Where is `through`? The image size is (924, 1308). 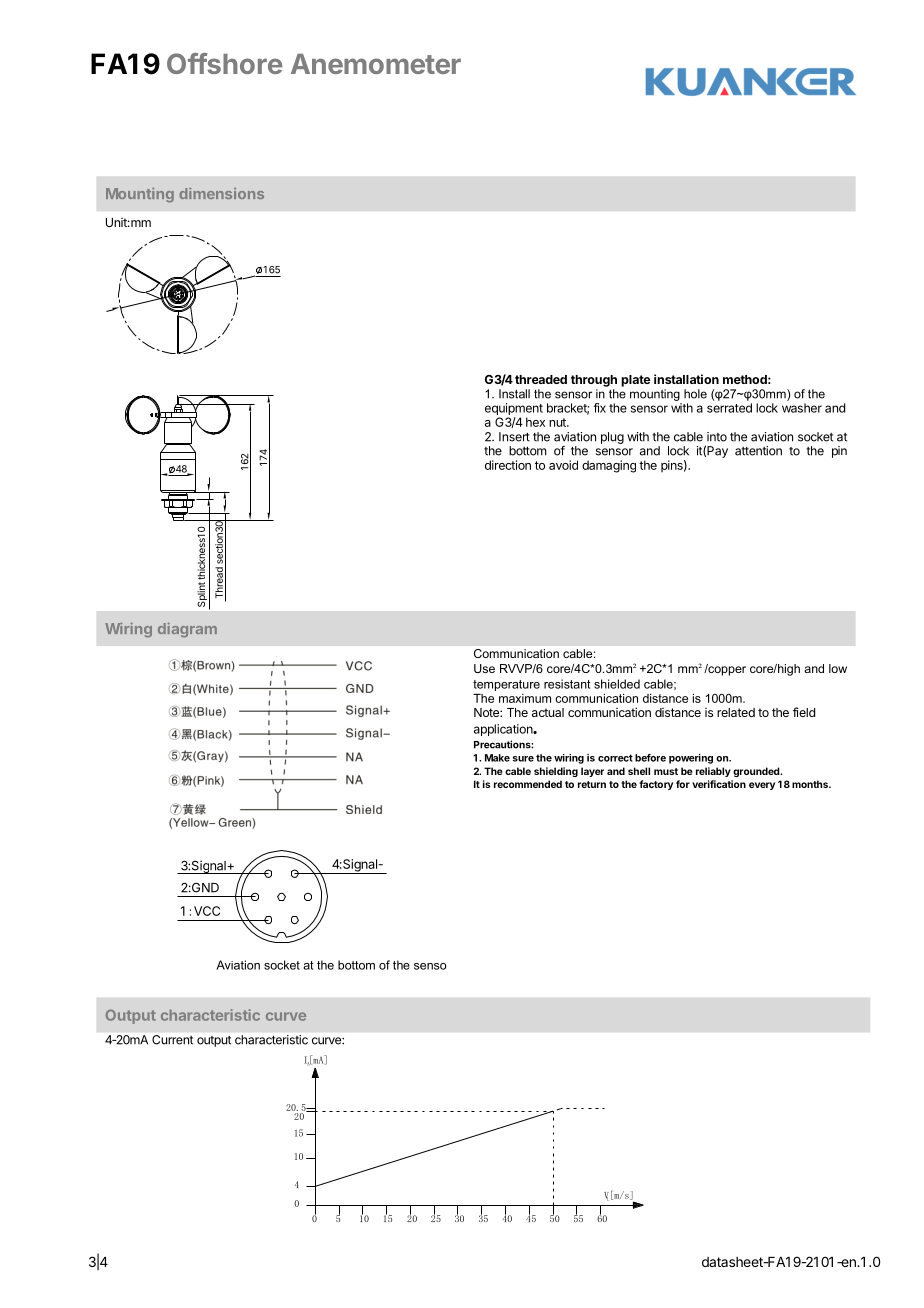 through is located at coordinates (594, 381).
